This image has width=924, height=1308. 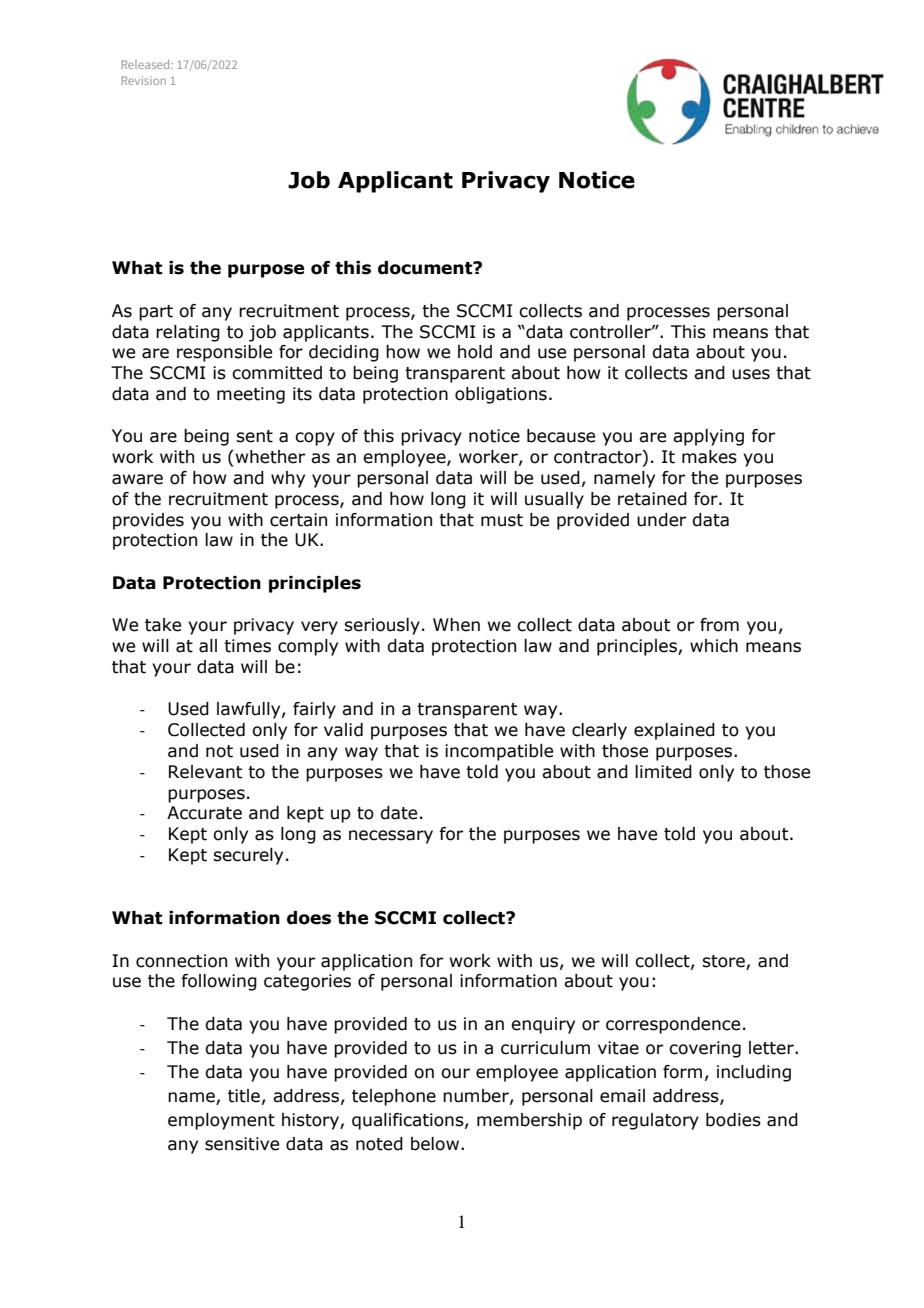 What do you see at coordinates (436, 1144) in the image?
I see `below` at bounding box center [436, 1144].
